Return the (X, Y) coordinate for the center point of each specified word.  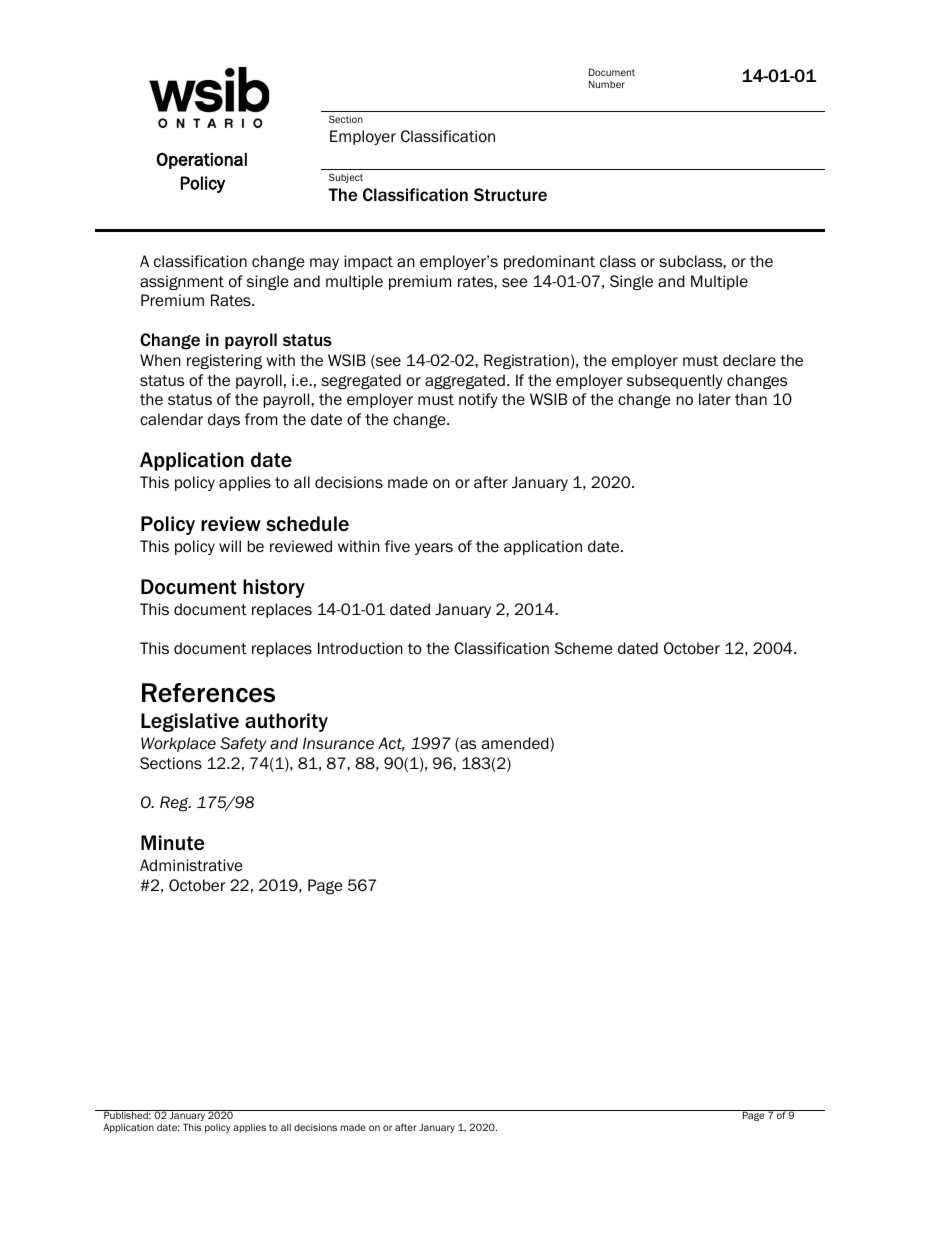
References (208, 693)
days (224, 420)
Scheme (584, 648)
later (715, 399)
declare (749, 360)
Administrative (191, 865)
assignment (182, 282)
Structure (510, 194)
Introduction (360, 648)
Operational (202, 160)
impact (368, 262)
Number (607, 84)
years (434, 549)
